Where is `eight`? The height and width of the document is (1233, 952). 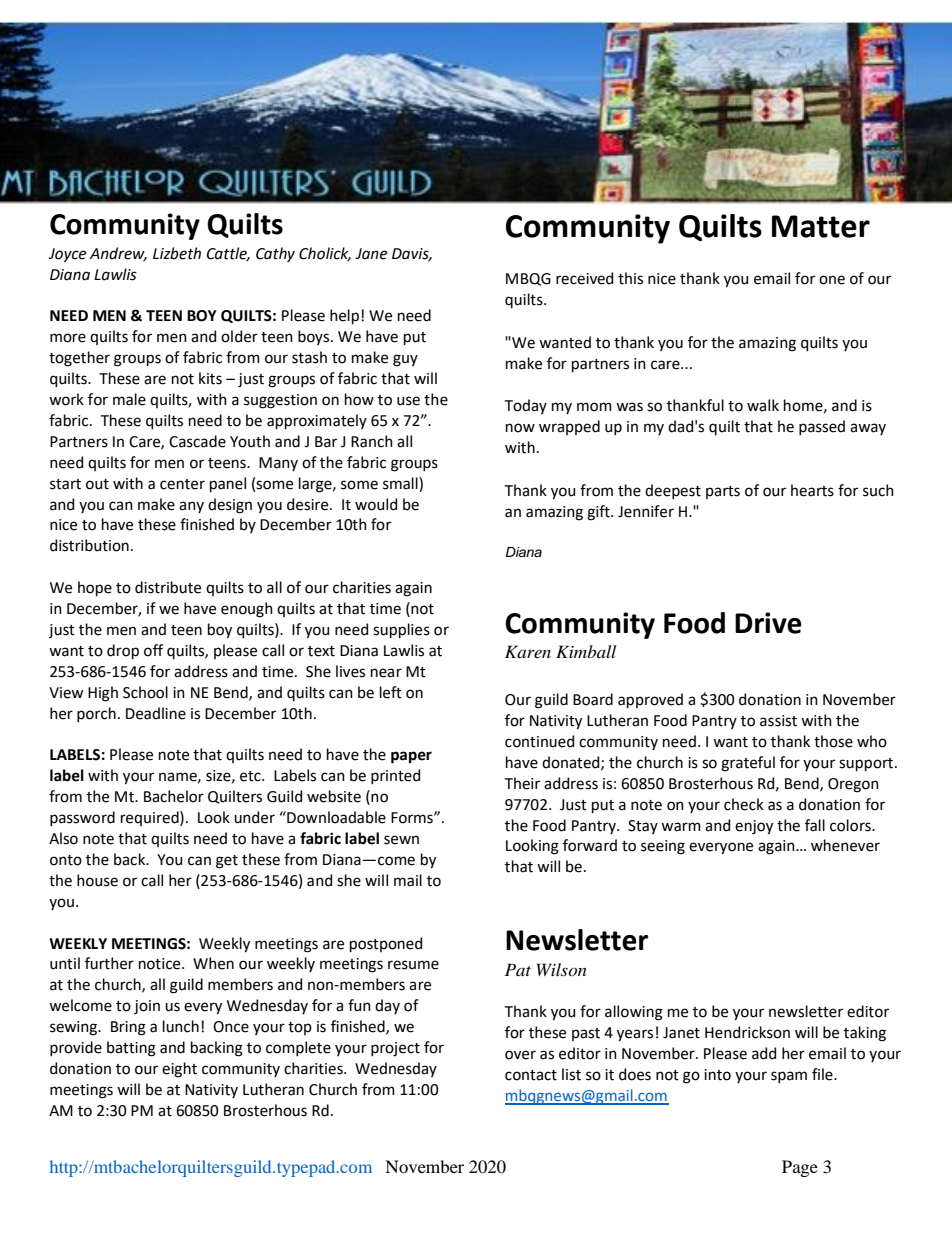 eight is located at coordinates (179, 1070).
